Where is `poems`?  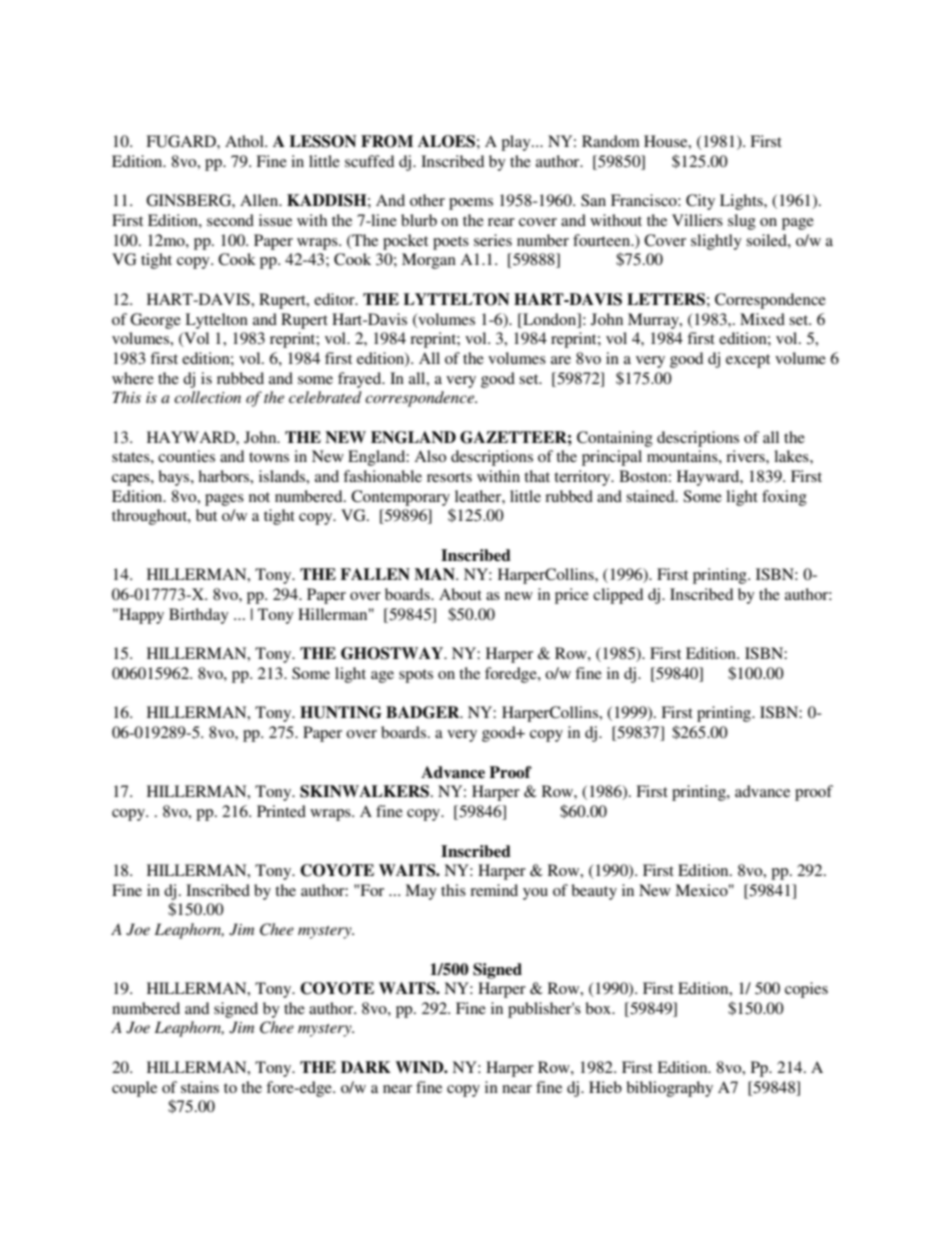
poems is located at coordinates (471, 204).
